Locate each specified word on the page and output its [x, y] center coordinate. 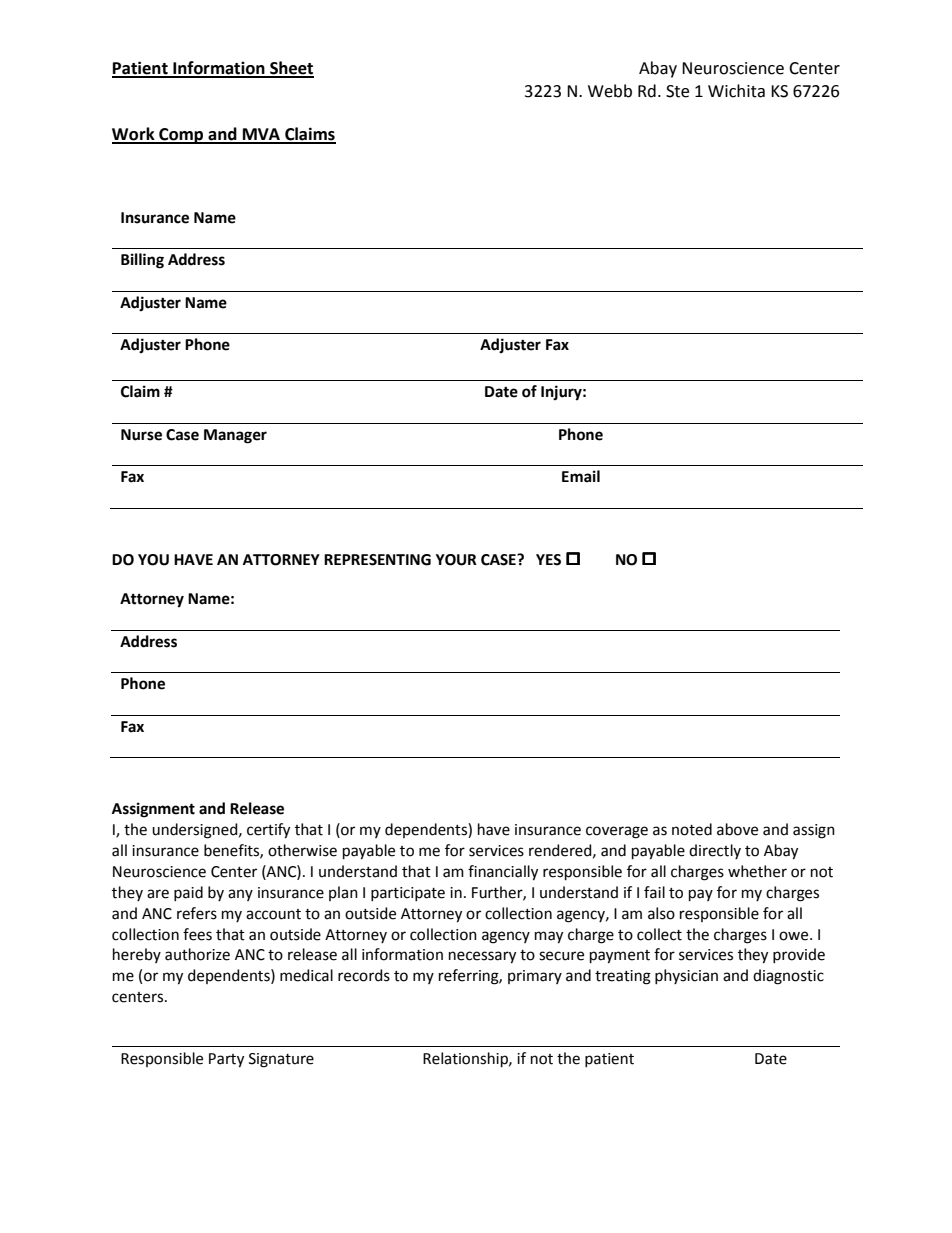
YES [548, 560]
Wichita [736, 91]
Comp [181, 136]
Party [226, 1060]
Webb [610, 91]
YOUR [456, 560]
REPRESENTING [377, 560]
